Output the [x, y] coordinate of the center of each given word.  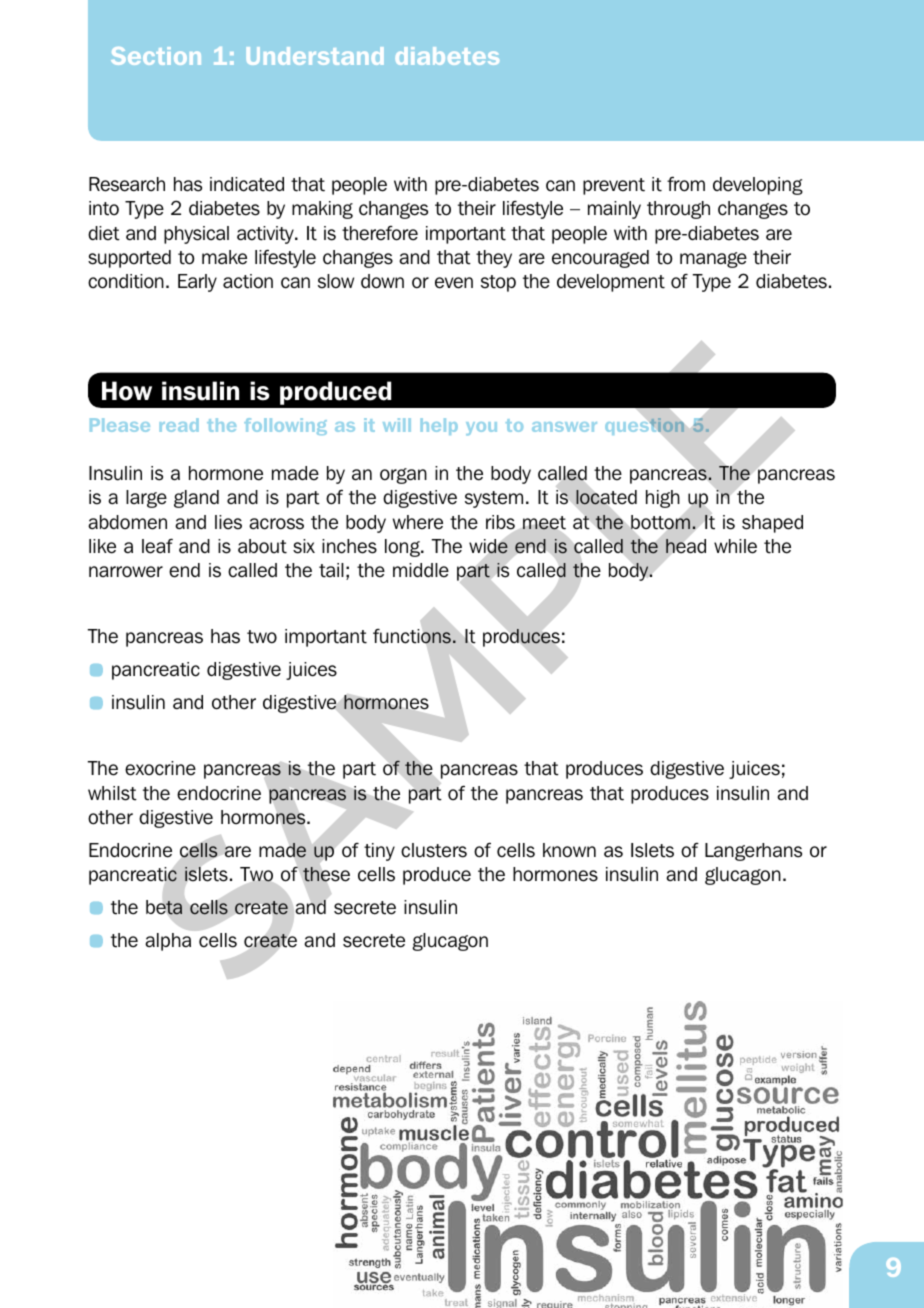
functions [412, 636]
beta [164, 907]
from [686, 184]
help [439, 426]
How [127, 391]
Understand [315, 56]
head [686, 546]
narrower [126, 572]
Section [156, 56]
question [645, 426]
